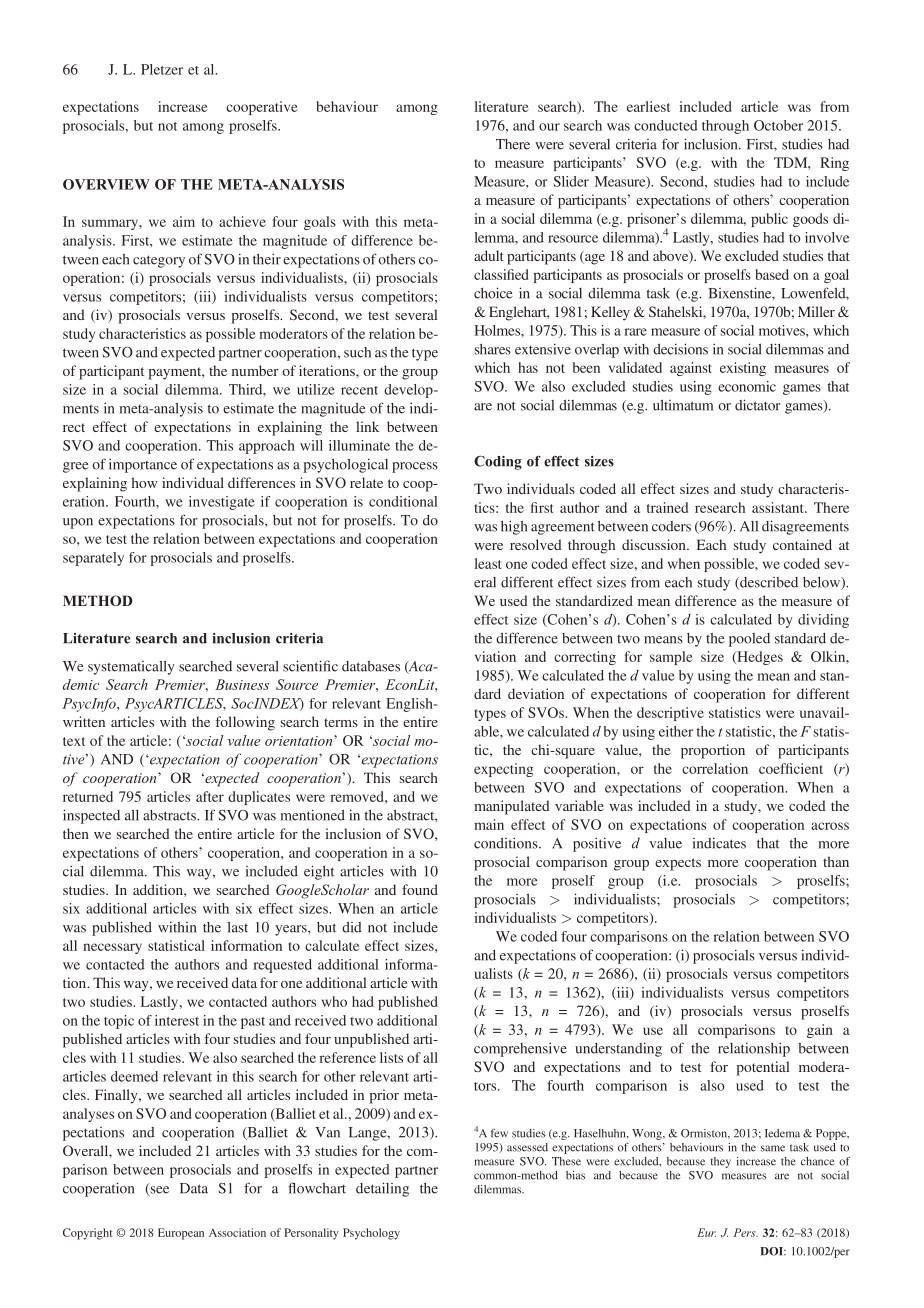 The image size is (924, 1308). I want to click on DOI, so click(773, 1251).
